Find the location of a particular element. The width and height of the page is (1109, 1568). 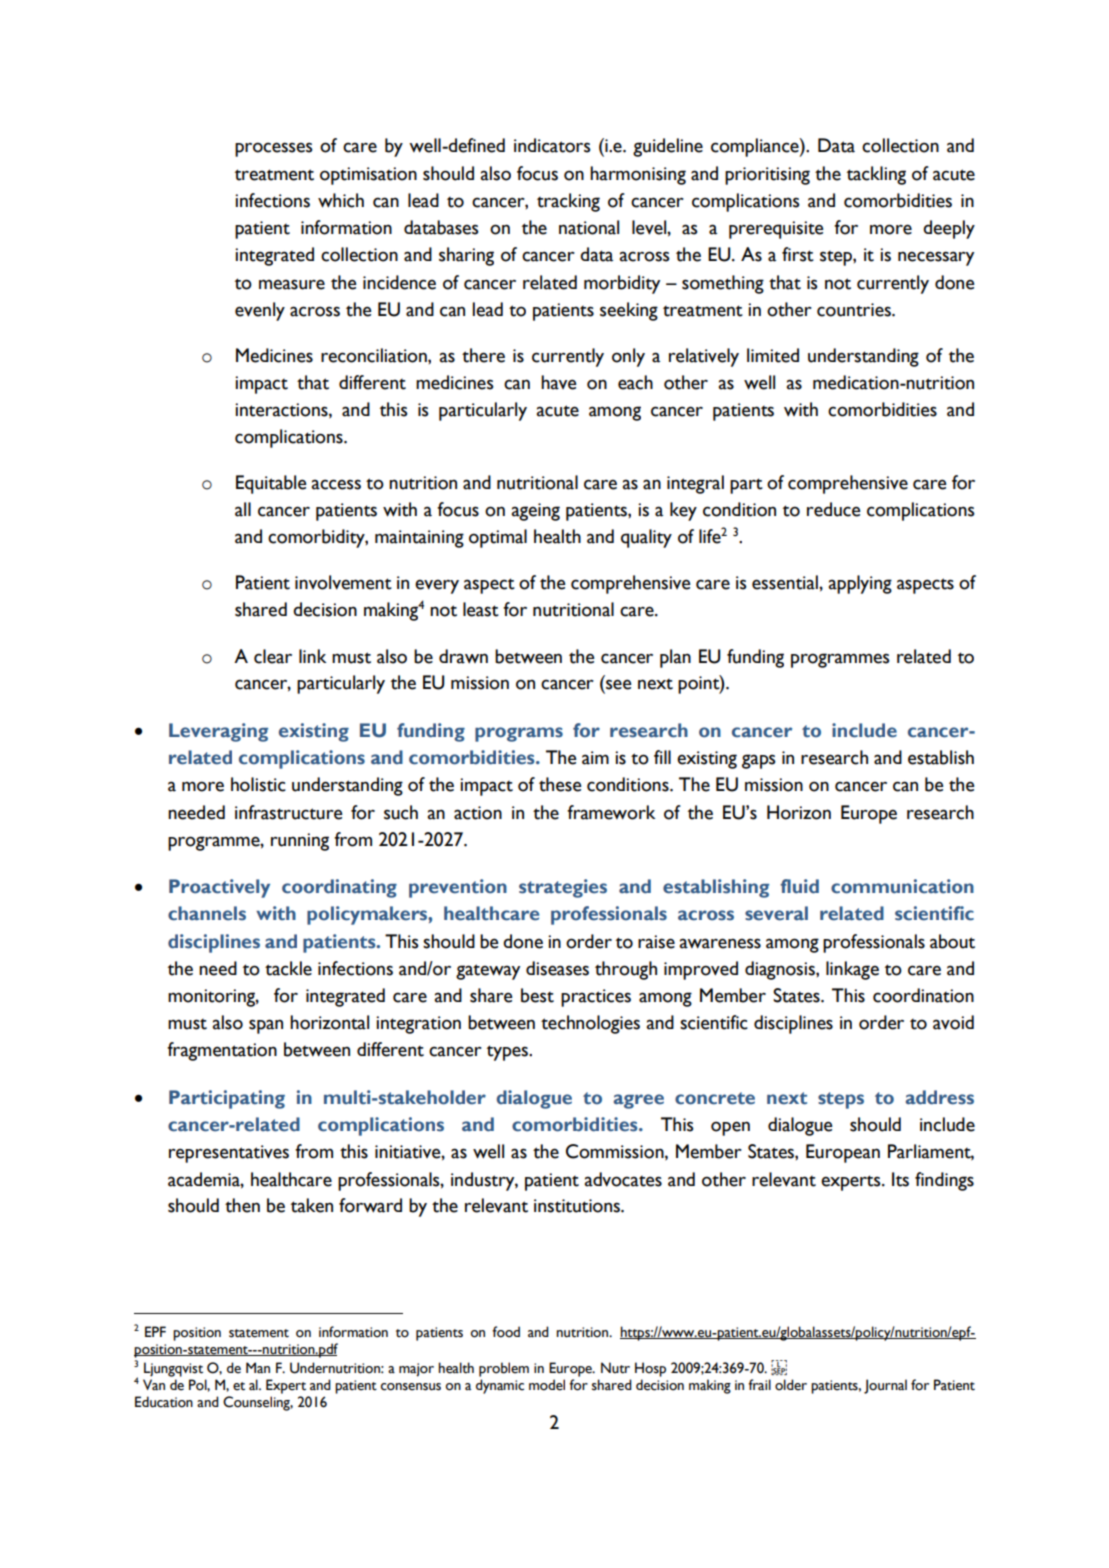

ageing is located at coordinates (535, 512).
